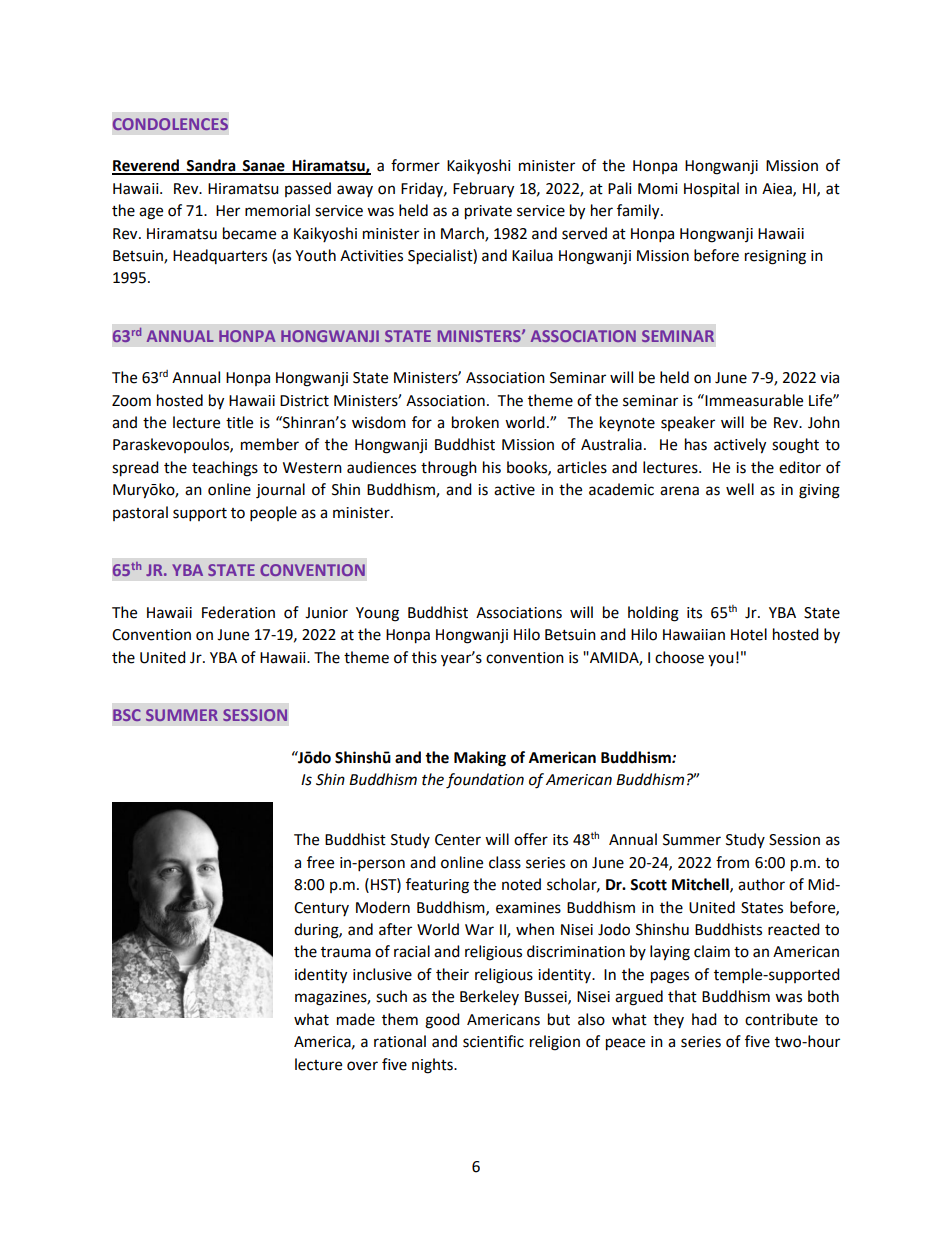 Image resolution: width=952 pixels, height=1233 pixels. What do you see at coordinates (781, 1019) in the document?
I see `contribute` at bounding box center [781, 1019].
